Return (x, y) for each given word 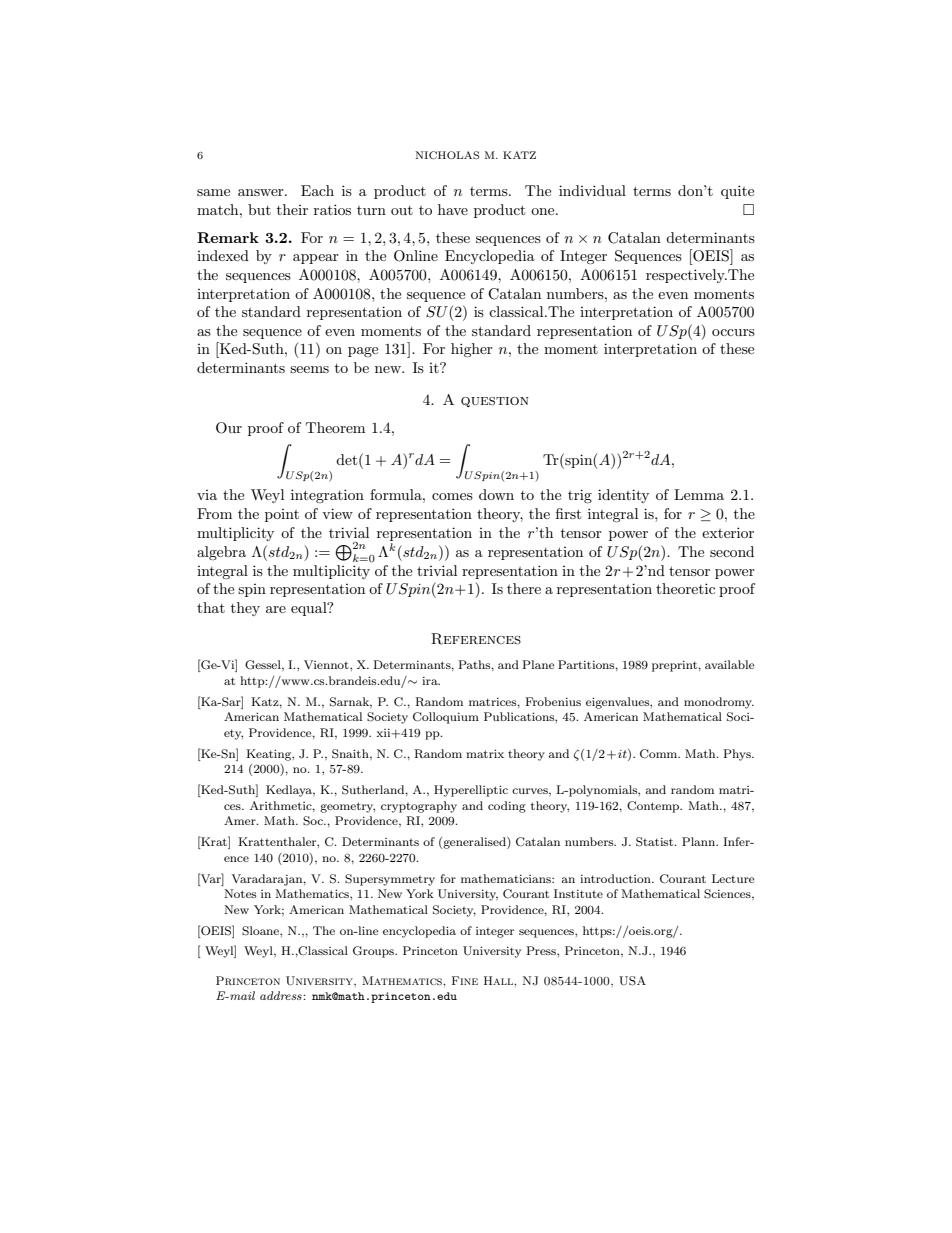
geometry (347, 807)
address (282, 995)
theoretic (685, 588)
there (524, 588)
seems (309, 369)
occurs (733, 332)
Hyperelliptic (471, 791)
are (276, 609)
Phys (738, 755)
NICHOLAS (447, 155)
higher (472, 350)
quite (737, 192)
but (259, 209)
